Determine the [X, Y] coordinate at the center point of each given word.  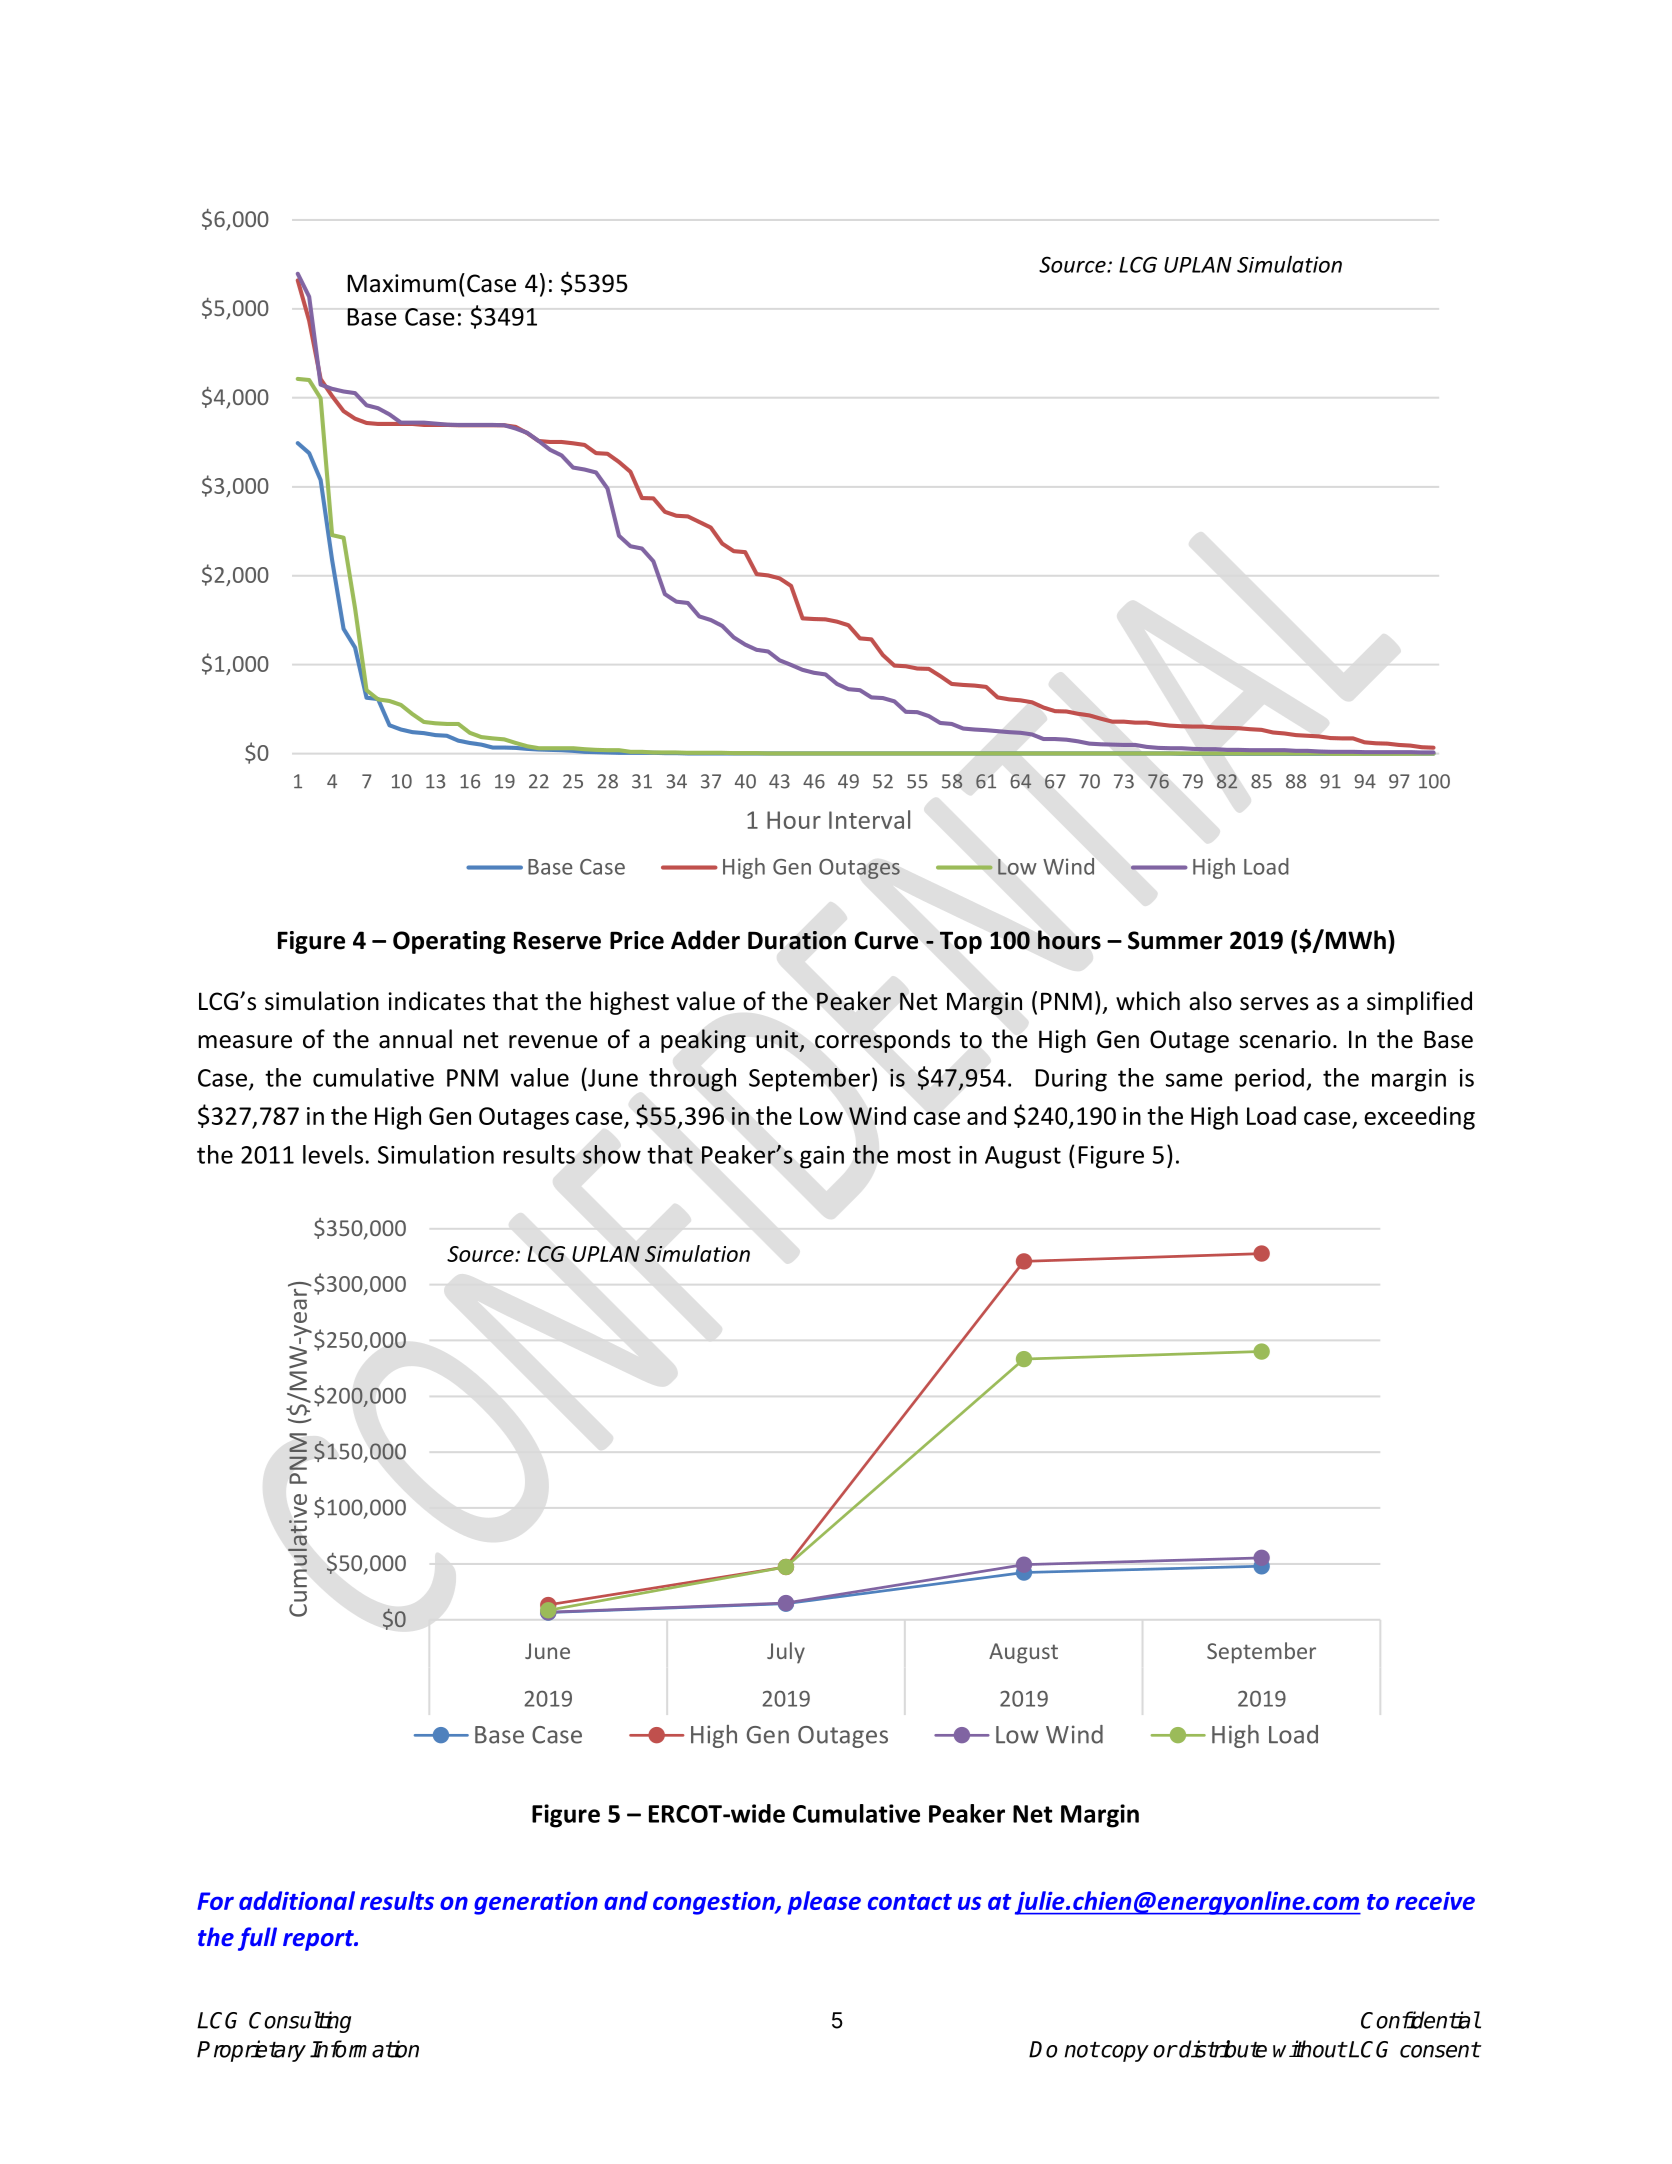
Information [364, 2049]
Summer [1175, 940]
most [924, 1155]
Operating [449, 942]
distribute [1222, 2049]
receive [1435, 1901]
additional [297, 1900]
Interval [869, 819]
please [824, 1903]
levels [333, 1154]
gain [822, 1157]
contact [910, 1902]
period [1269, 1080]
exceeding [1419, 1118]
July [786, 1653]
